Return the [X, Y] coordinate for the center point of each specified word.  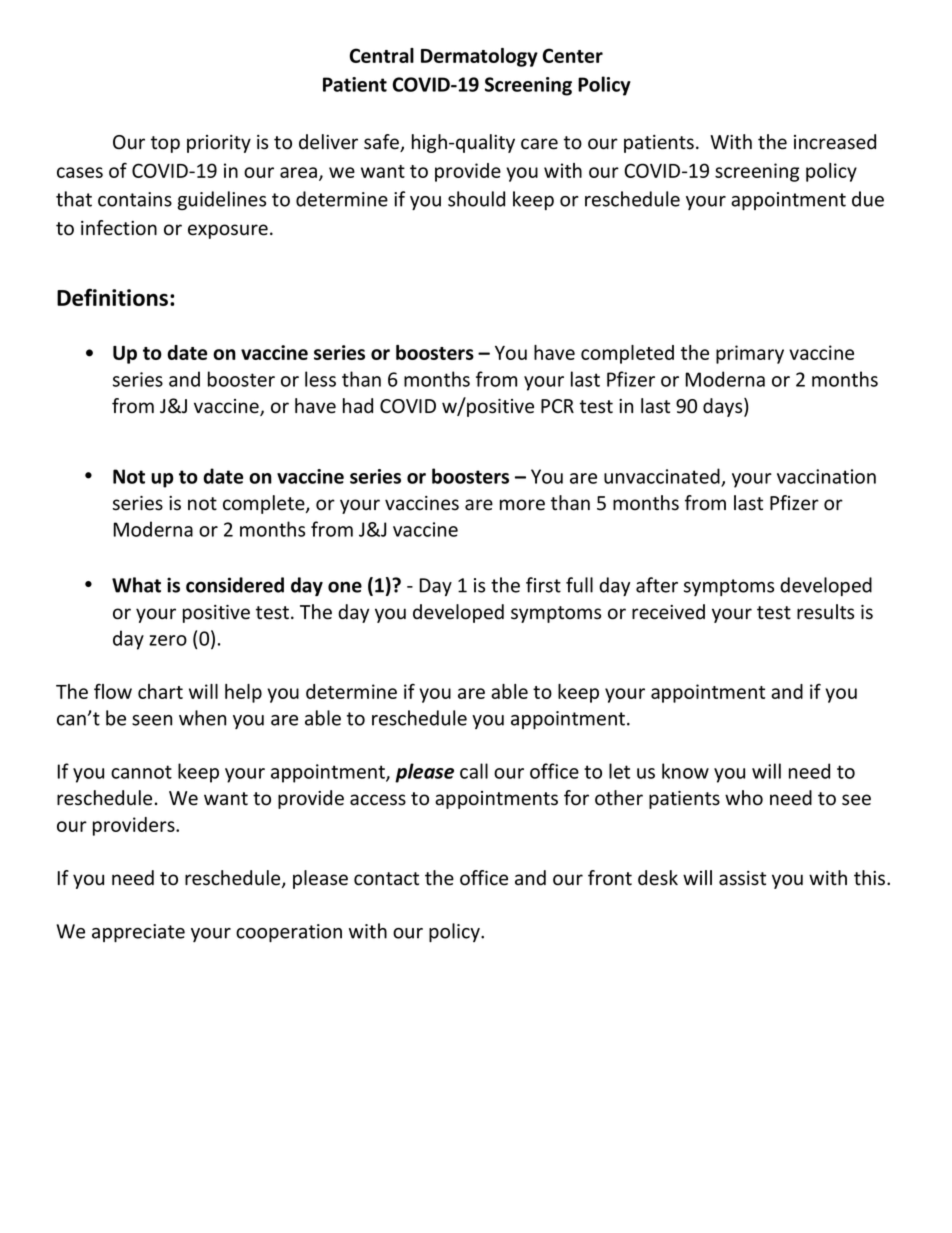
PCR [557, 406]
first [543, 585]
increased [835, 142]
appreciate [138, 933]
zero [168, 640]
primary [750, 354]
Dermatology [479, 57]
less [320, 379]
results [825, 612]
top [165, 144]
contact [386, 879]
